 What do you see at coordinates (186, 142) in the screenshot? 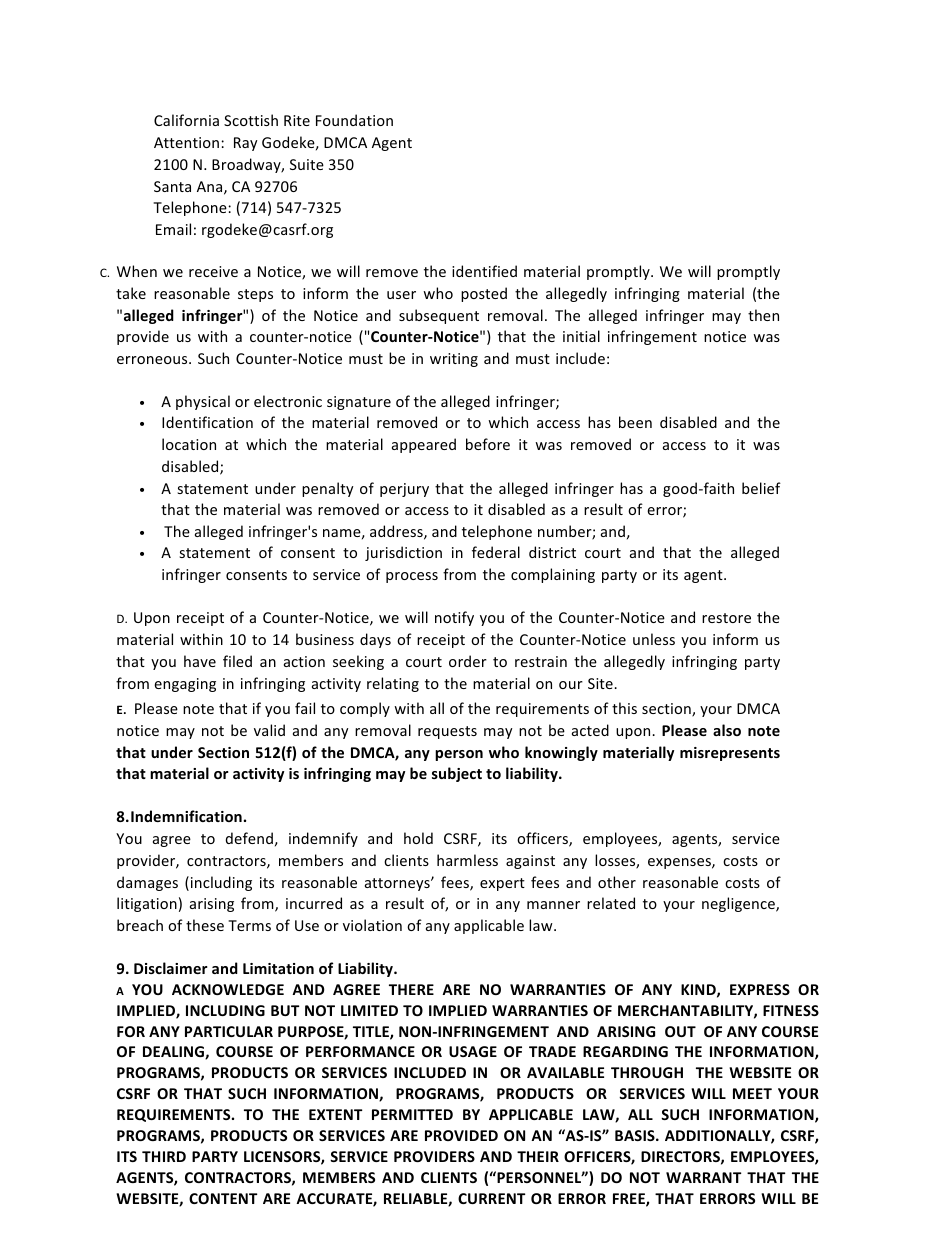
I see `Attention` at bounding box center [186, 142].
